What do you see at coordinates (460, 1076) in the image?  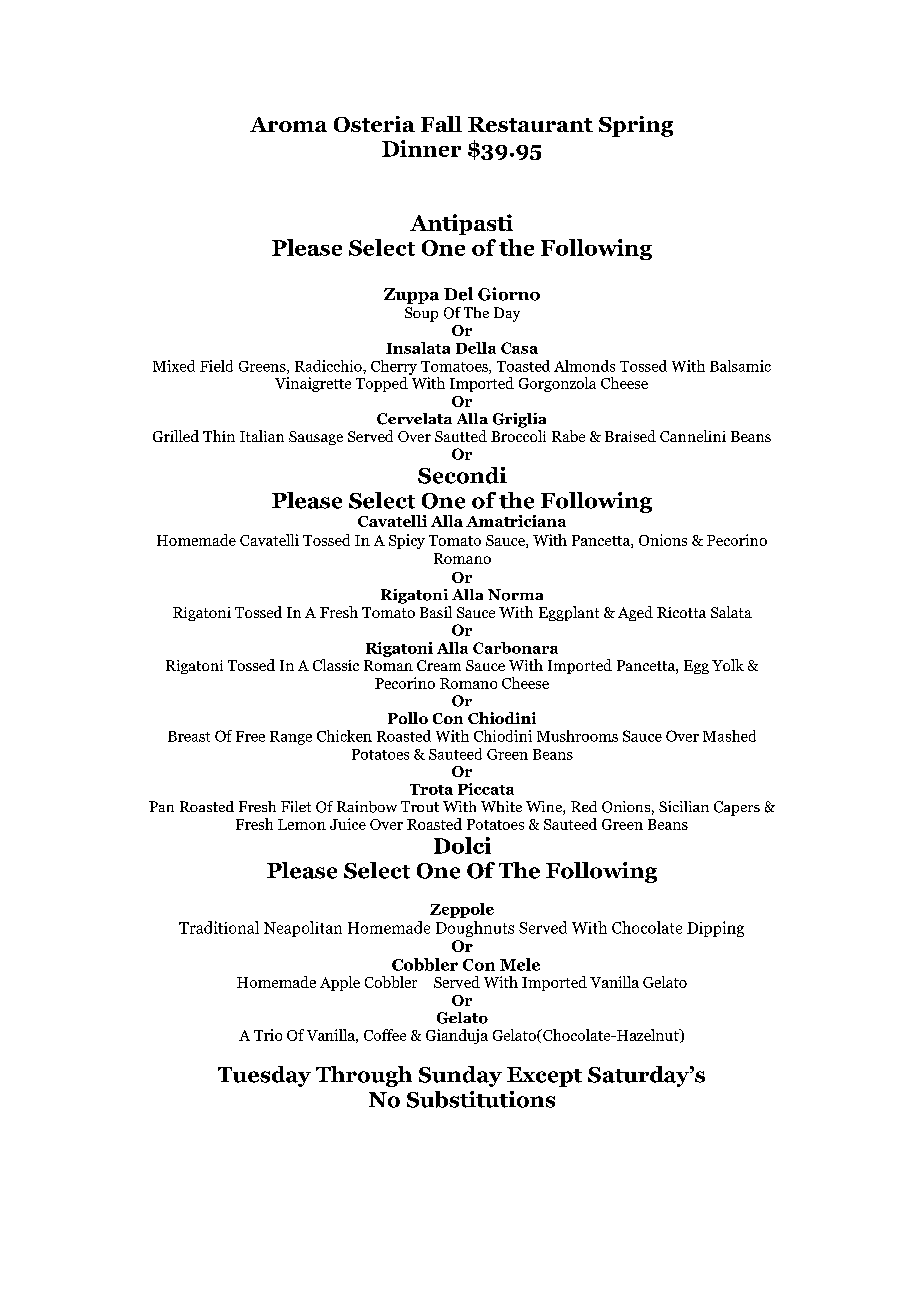 I see `Sunday` at bounding box center [460, 1076].
